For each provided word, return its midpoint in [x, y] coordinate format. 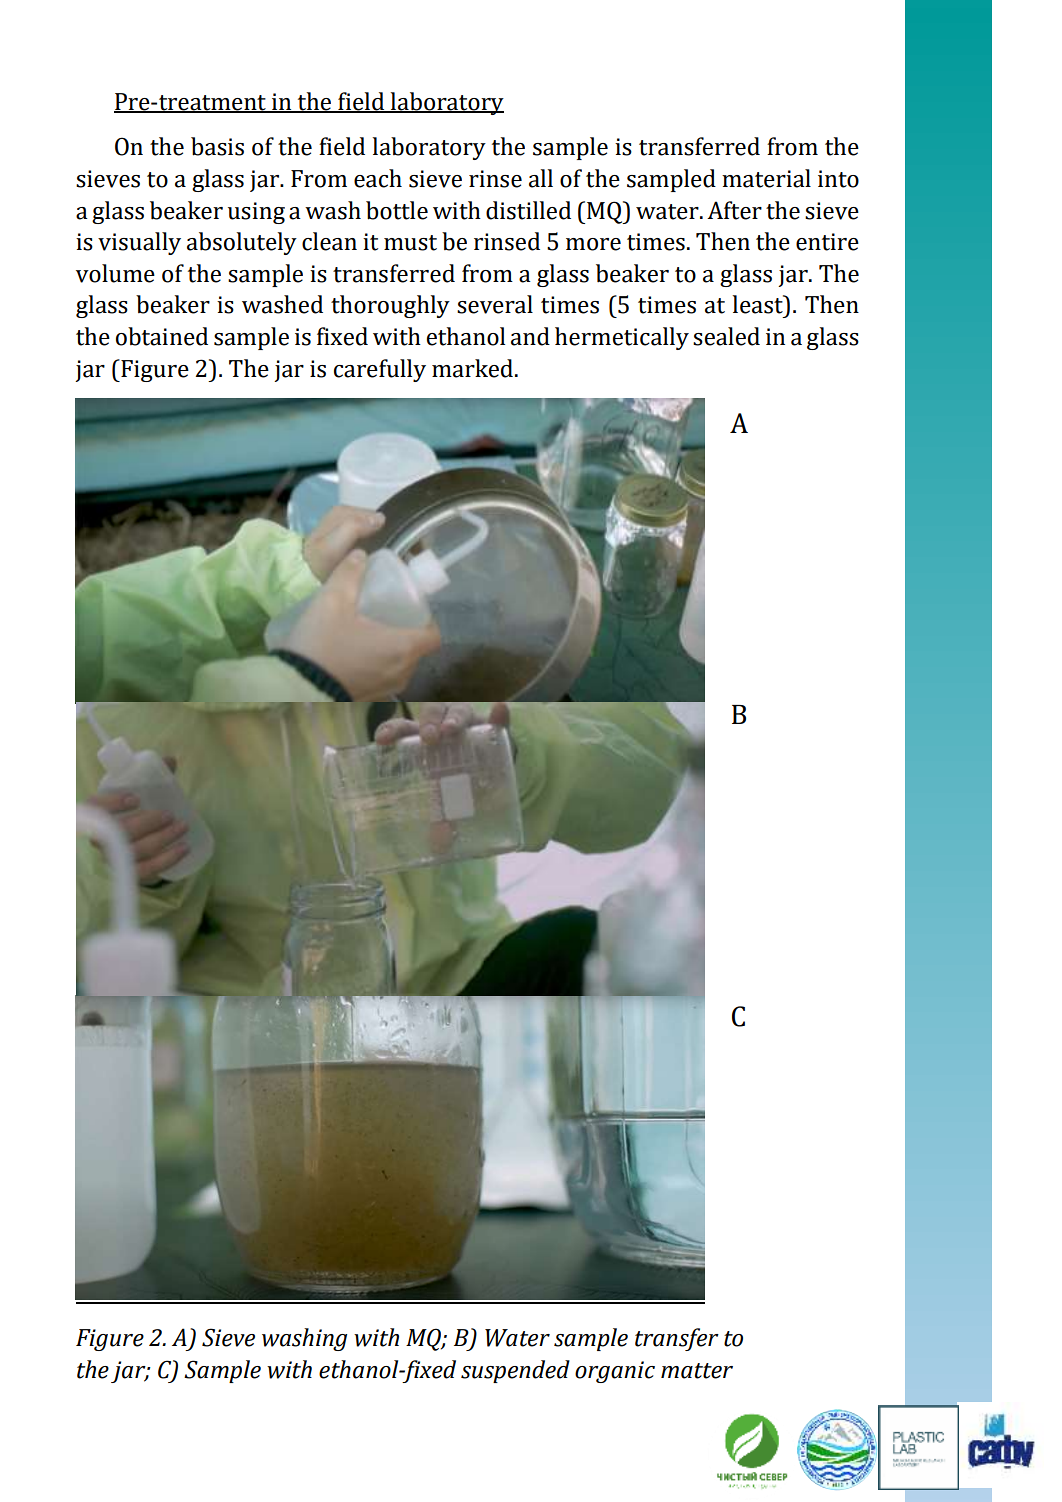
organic [615, 1372]
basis [217, 146]
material [766, 178]
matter [697, 1371]
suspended [515, 1371]
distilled [528, 210]
